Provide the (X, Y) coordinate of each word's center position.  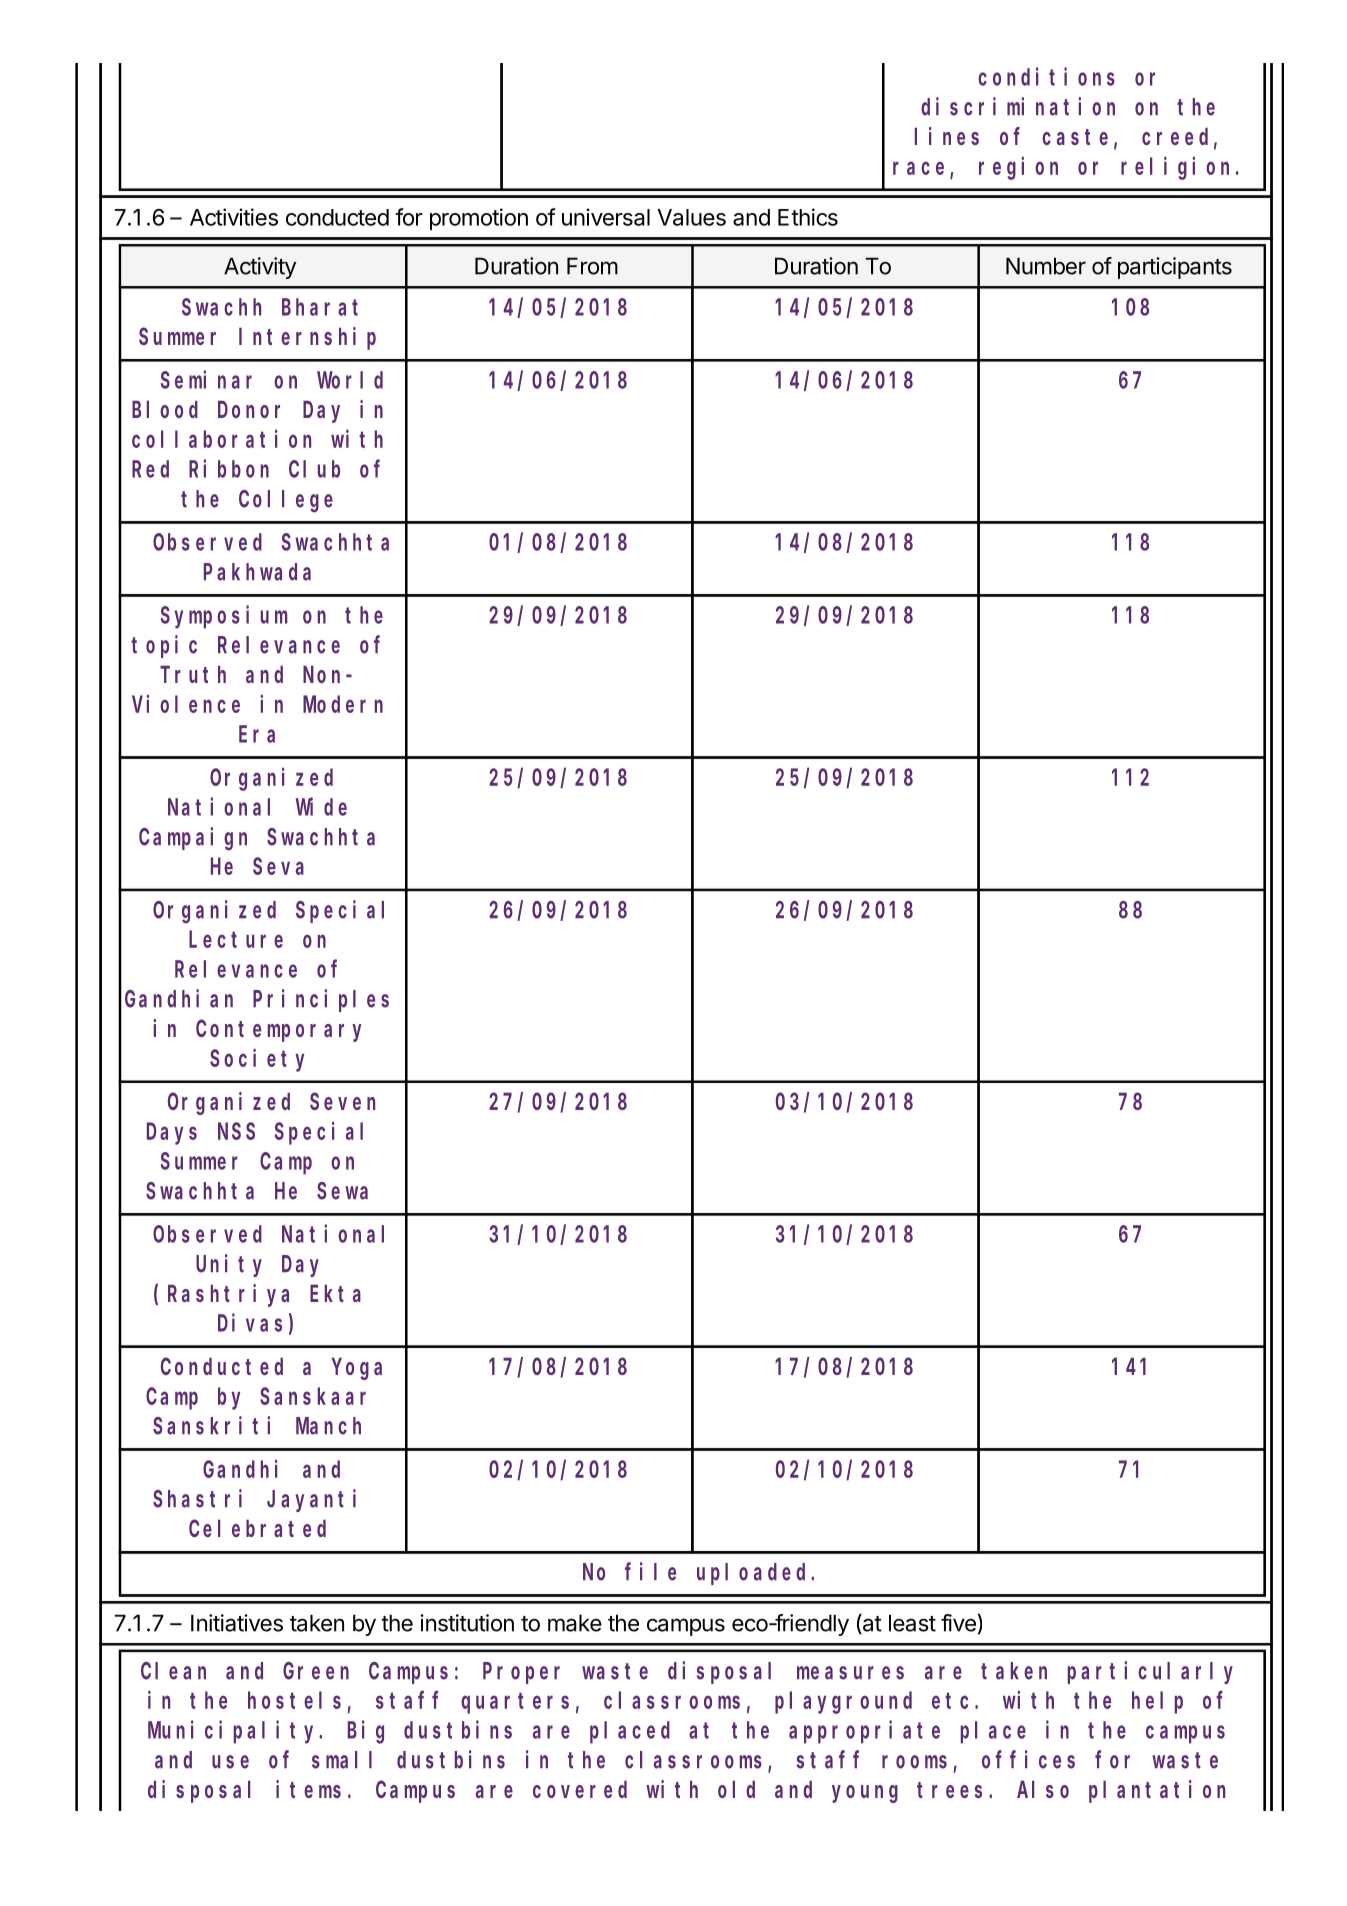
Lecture (236, 940)
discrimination (1018, 106)
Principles (321, 1000)
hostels (294, 1700)
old (736, 1789)
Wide (321, 806)
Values (691, 217)
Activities (234, 217)
